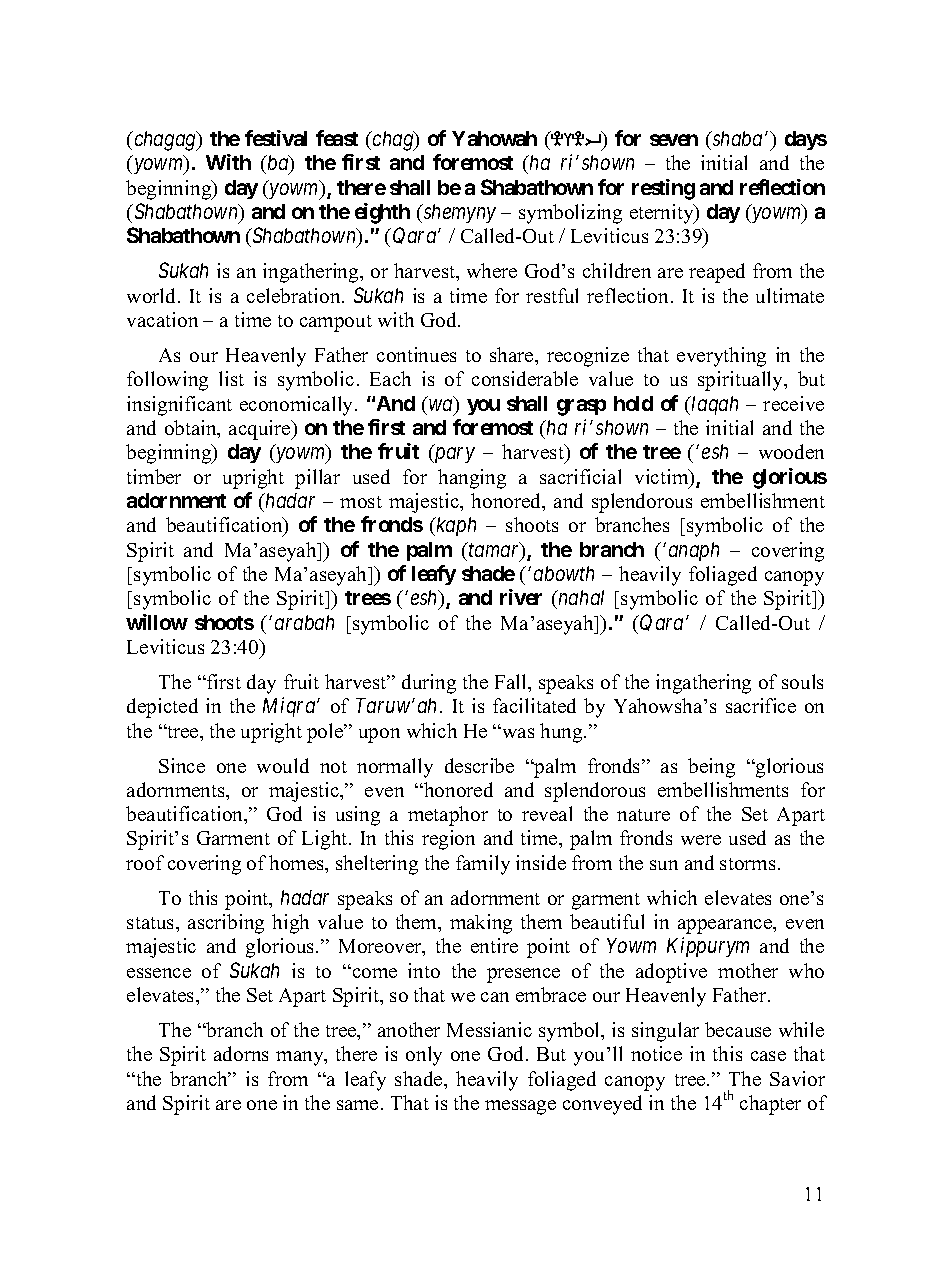 The width and height of the screenshot is (952, 1270). What do you see at coordinates (382, 213) in the screenshot?
I see `eighth` at bounding box center [382, 213].
